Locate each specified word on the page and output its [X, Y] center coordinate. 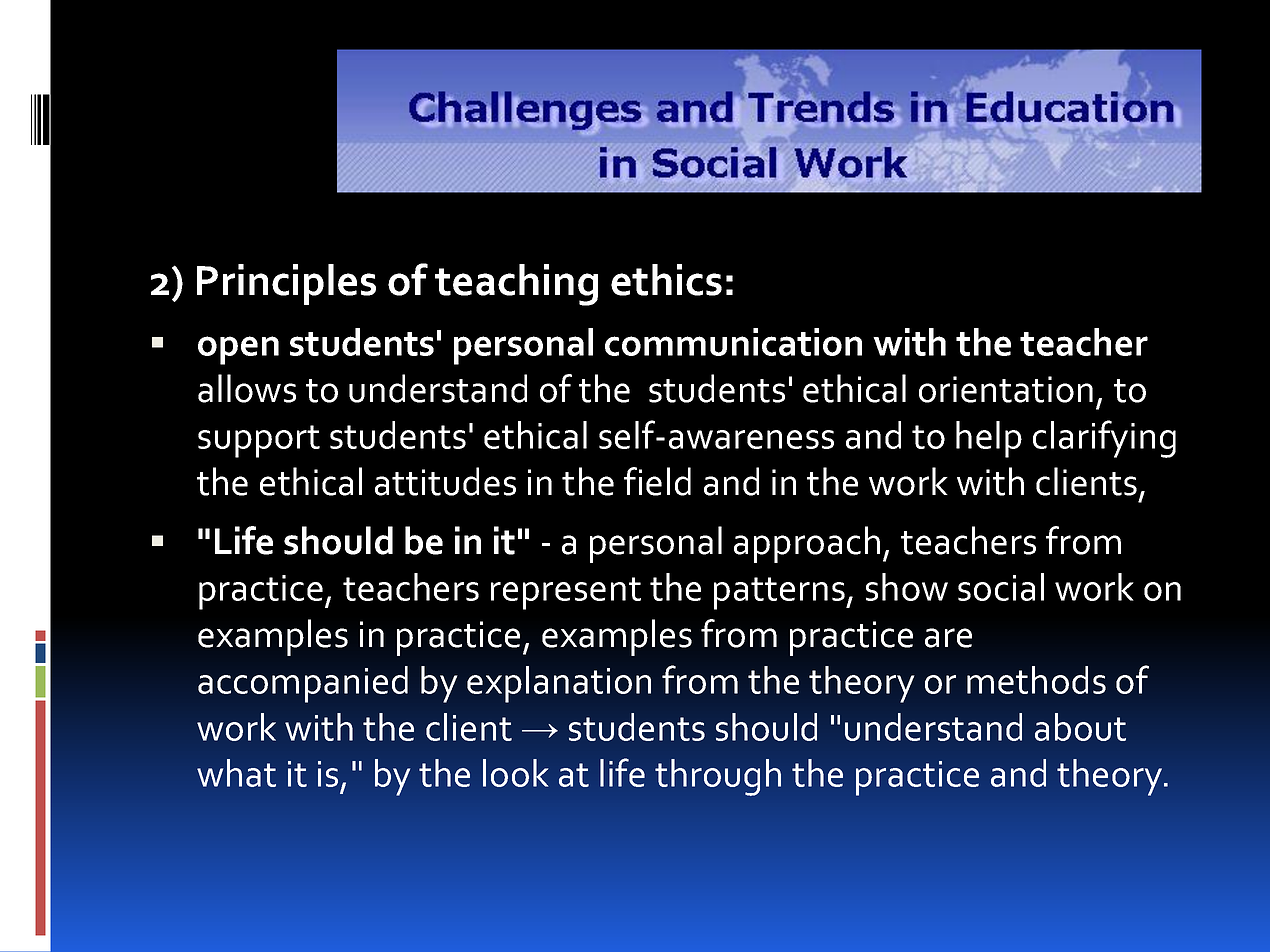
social [1001, 587]
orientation [1006, 389]
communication [733, 342]
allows [247, 388]
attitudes [445, 481]
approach [807, 544]
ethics [666, 280]
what [236, 773]
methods [1036, 680]
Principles [286, 284]
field [657, 481]
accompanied [303, 684]
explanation [559, 684]
